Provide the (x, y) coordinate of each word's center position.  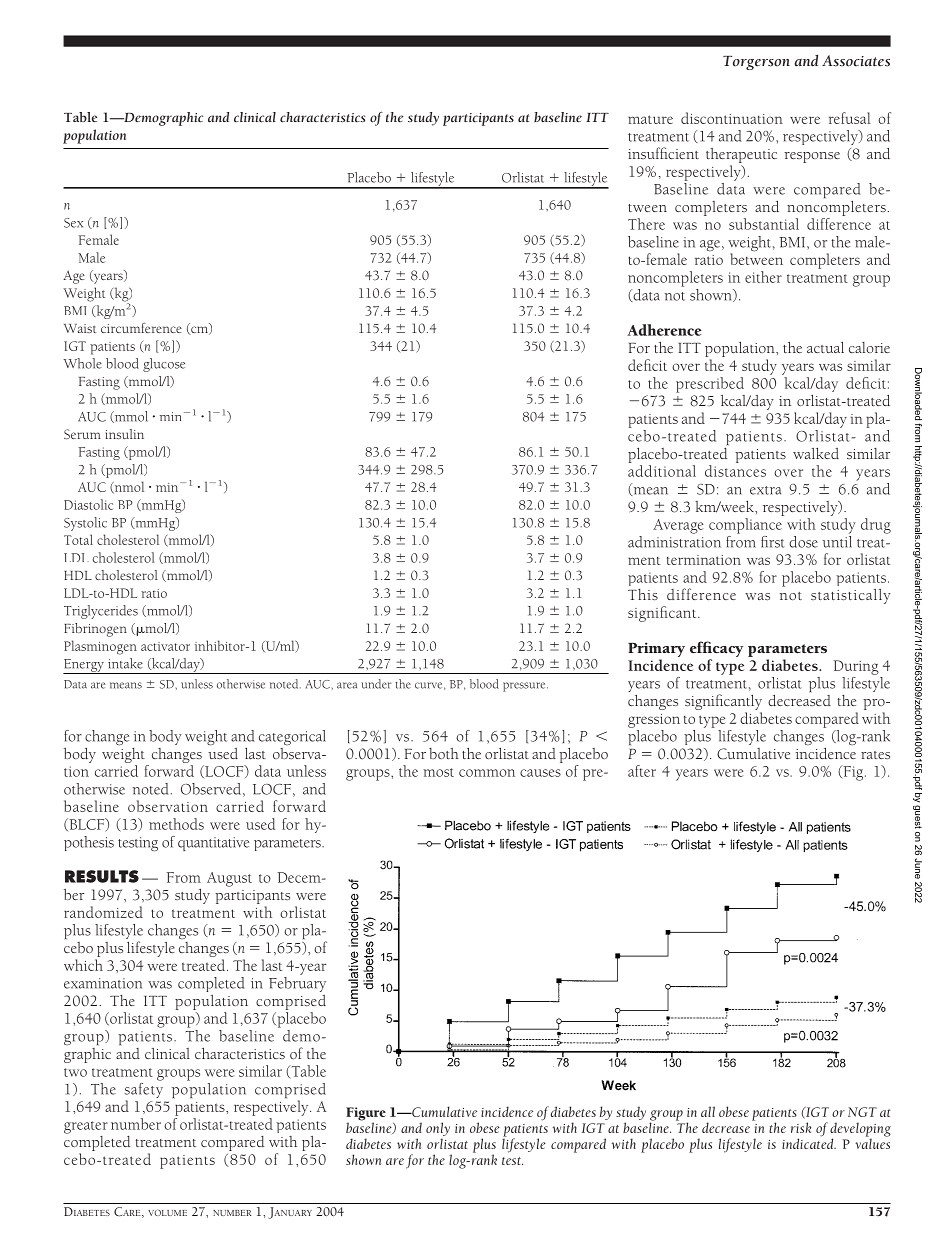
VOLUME (167, 1213)
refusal (850, 118)
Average (678, 526)
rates (875, 755)
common (487, 773)
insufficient (663, 153)
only (438, 1130)
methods (176, 824)
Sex (73, 223)
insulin (125, 434)
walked (816, 453)
